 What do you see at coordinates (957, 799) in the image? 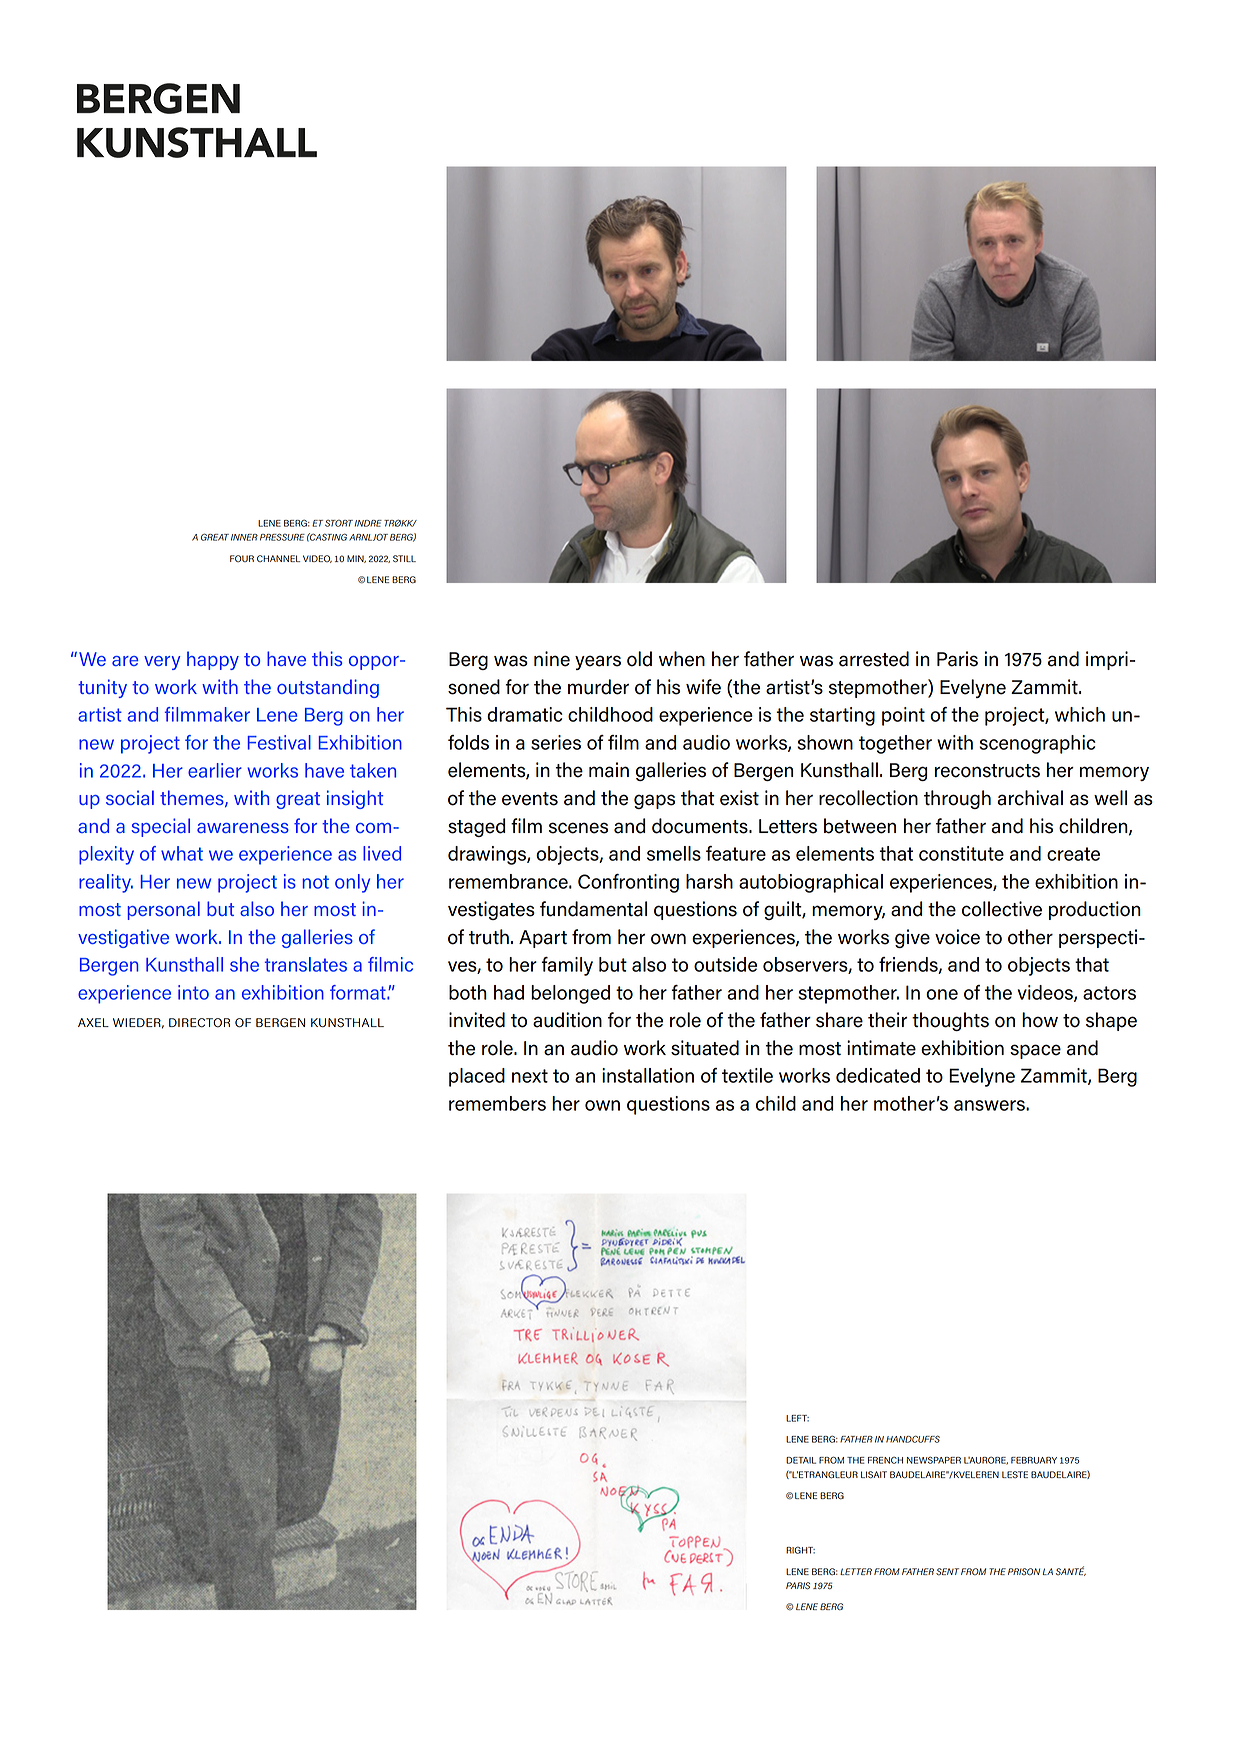
I see `through` at bounding box center [957, 799].
